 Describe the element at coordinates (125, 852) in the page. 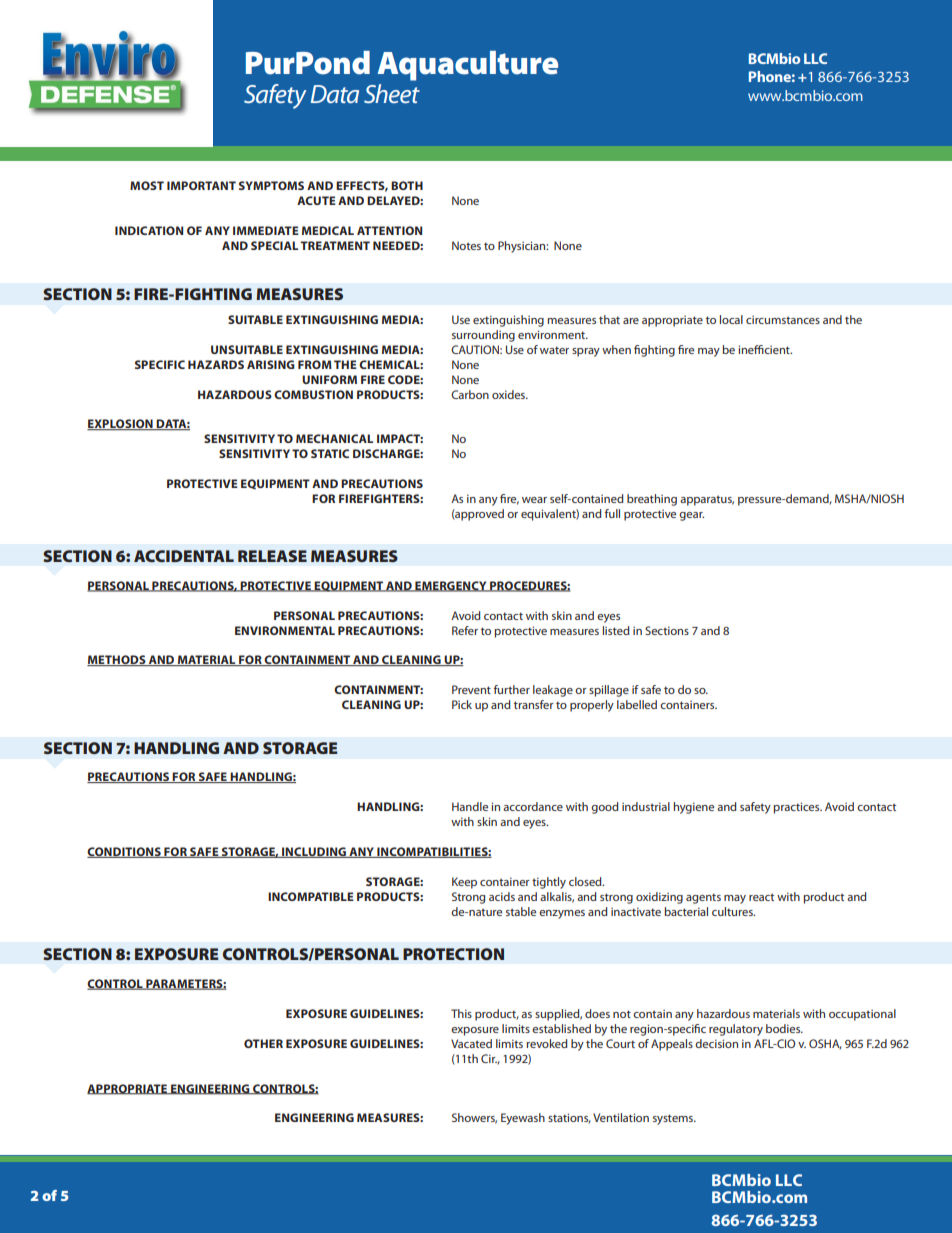

I see `CONDITIONS` at that location.
